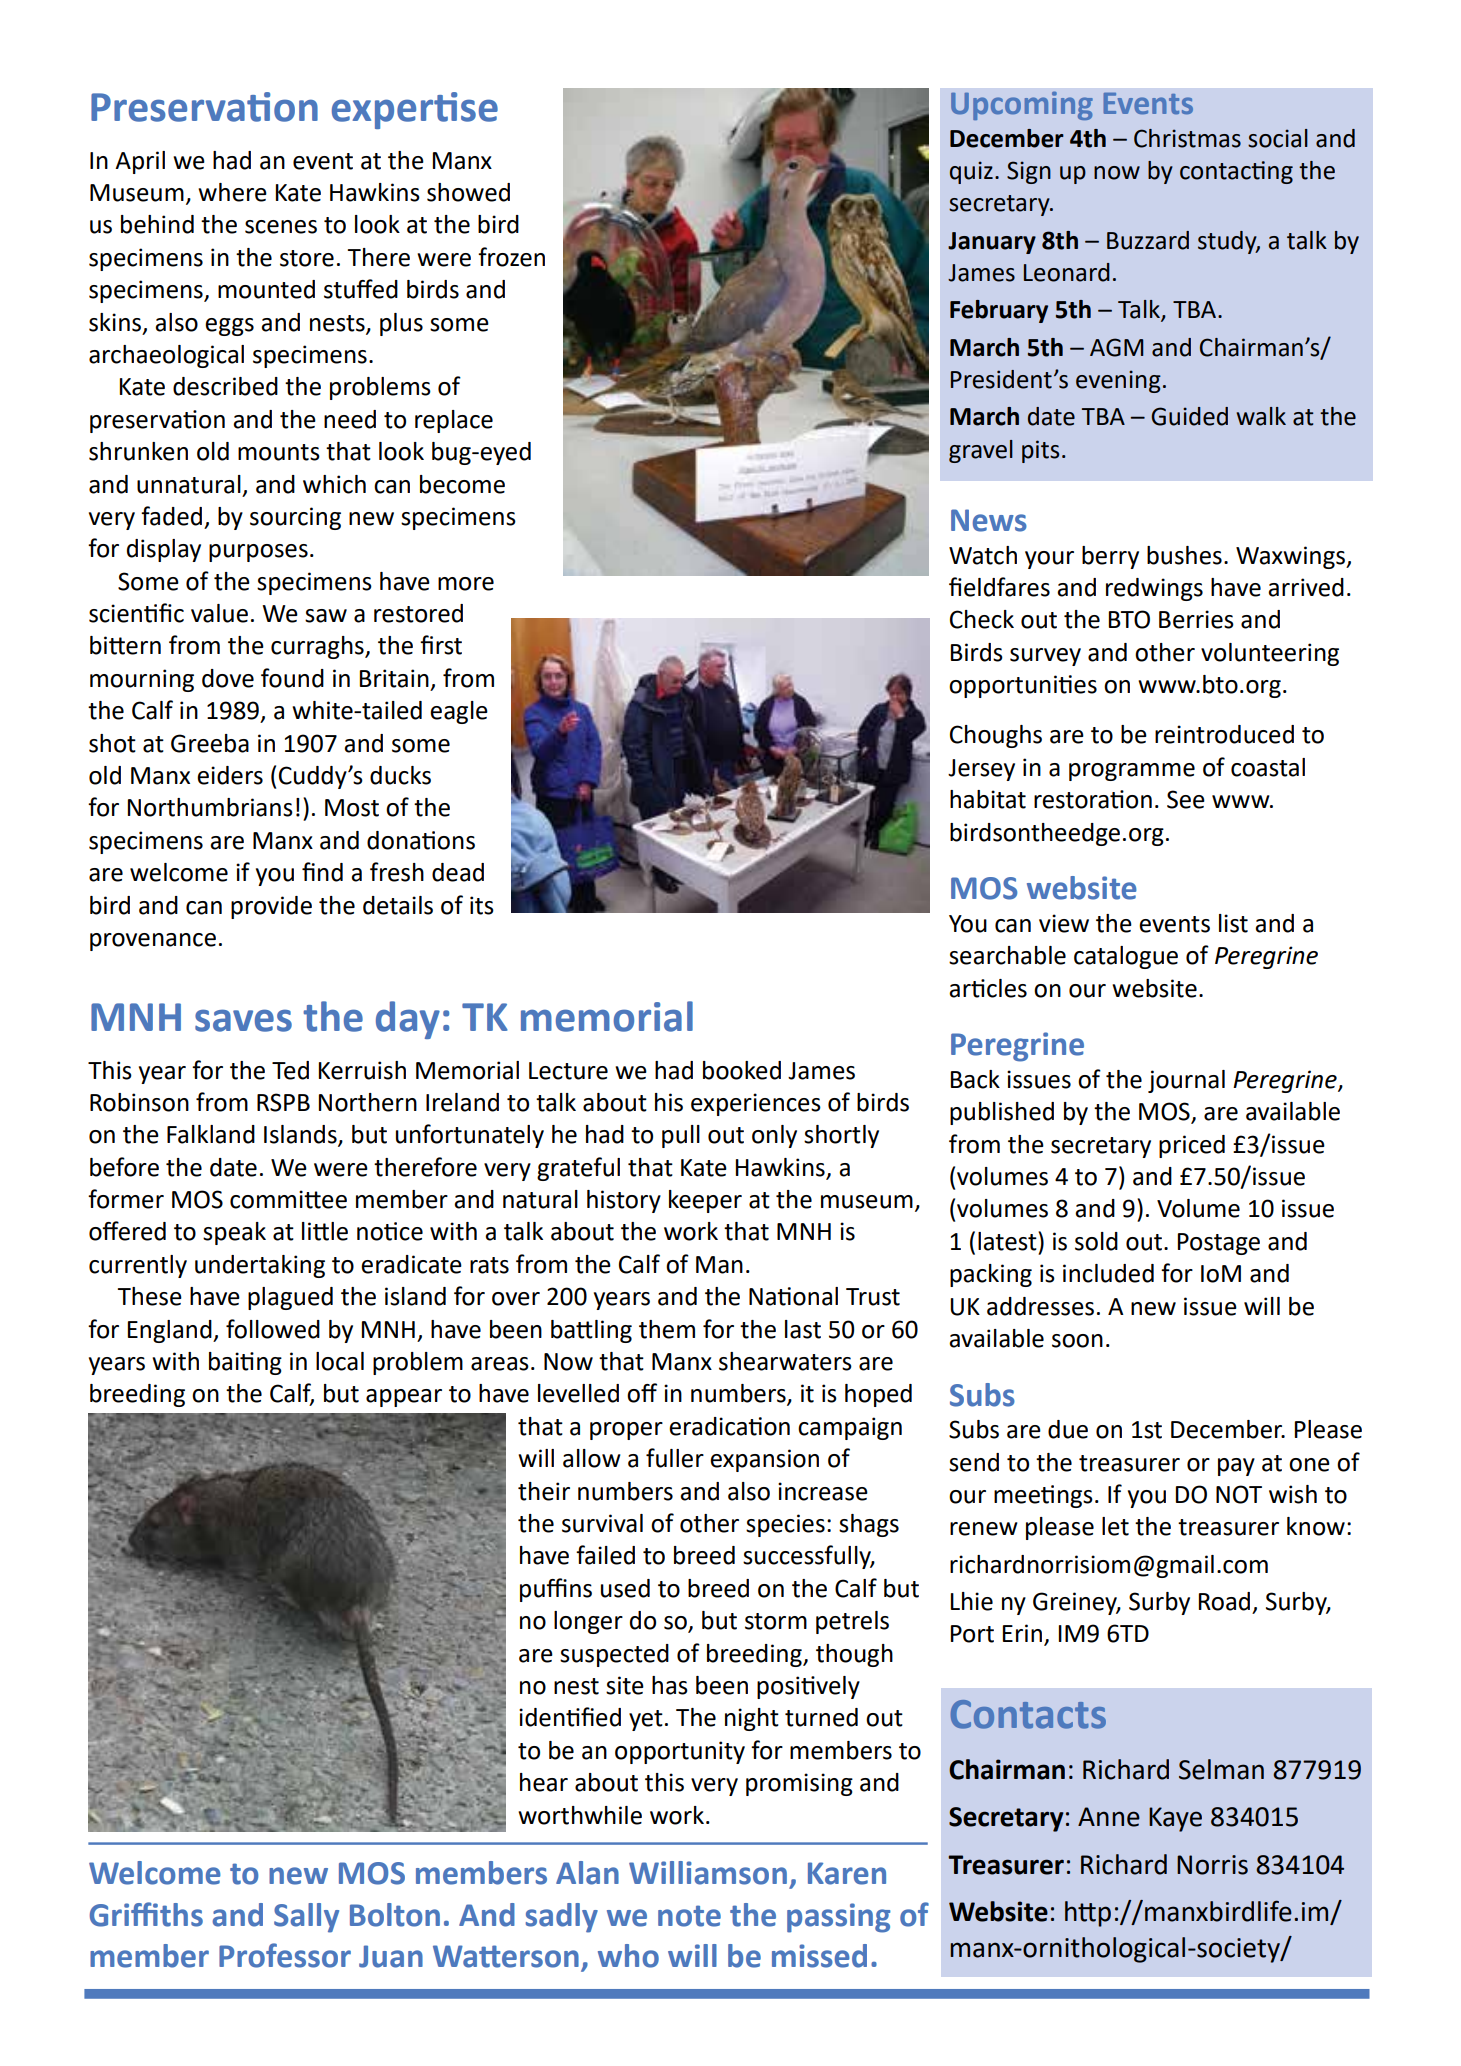 The image size is (1461, 2066). I want to click on Christmas, so click(1187, 138).
